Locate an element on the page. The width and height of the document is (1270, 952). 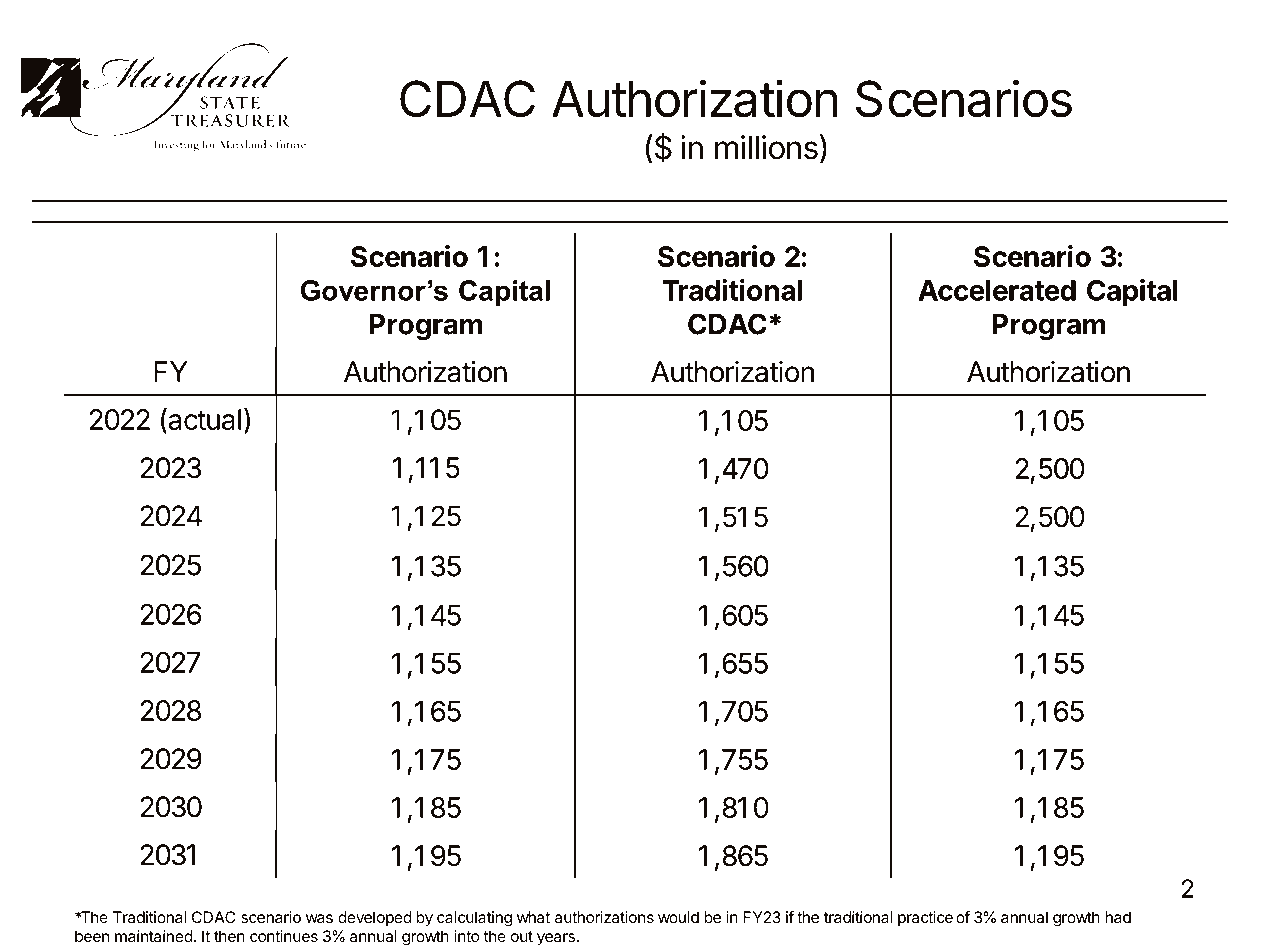
years is located at coordinates (556, 939).
